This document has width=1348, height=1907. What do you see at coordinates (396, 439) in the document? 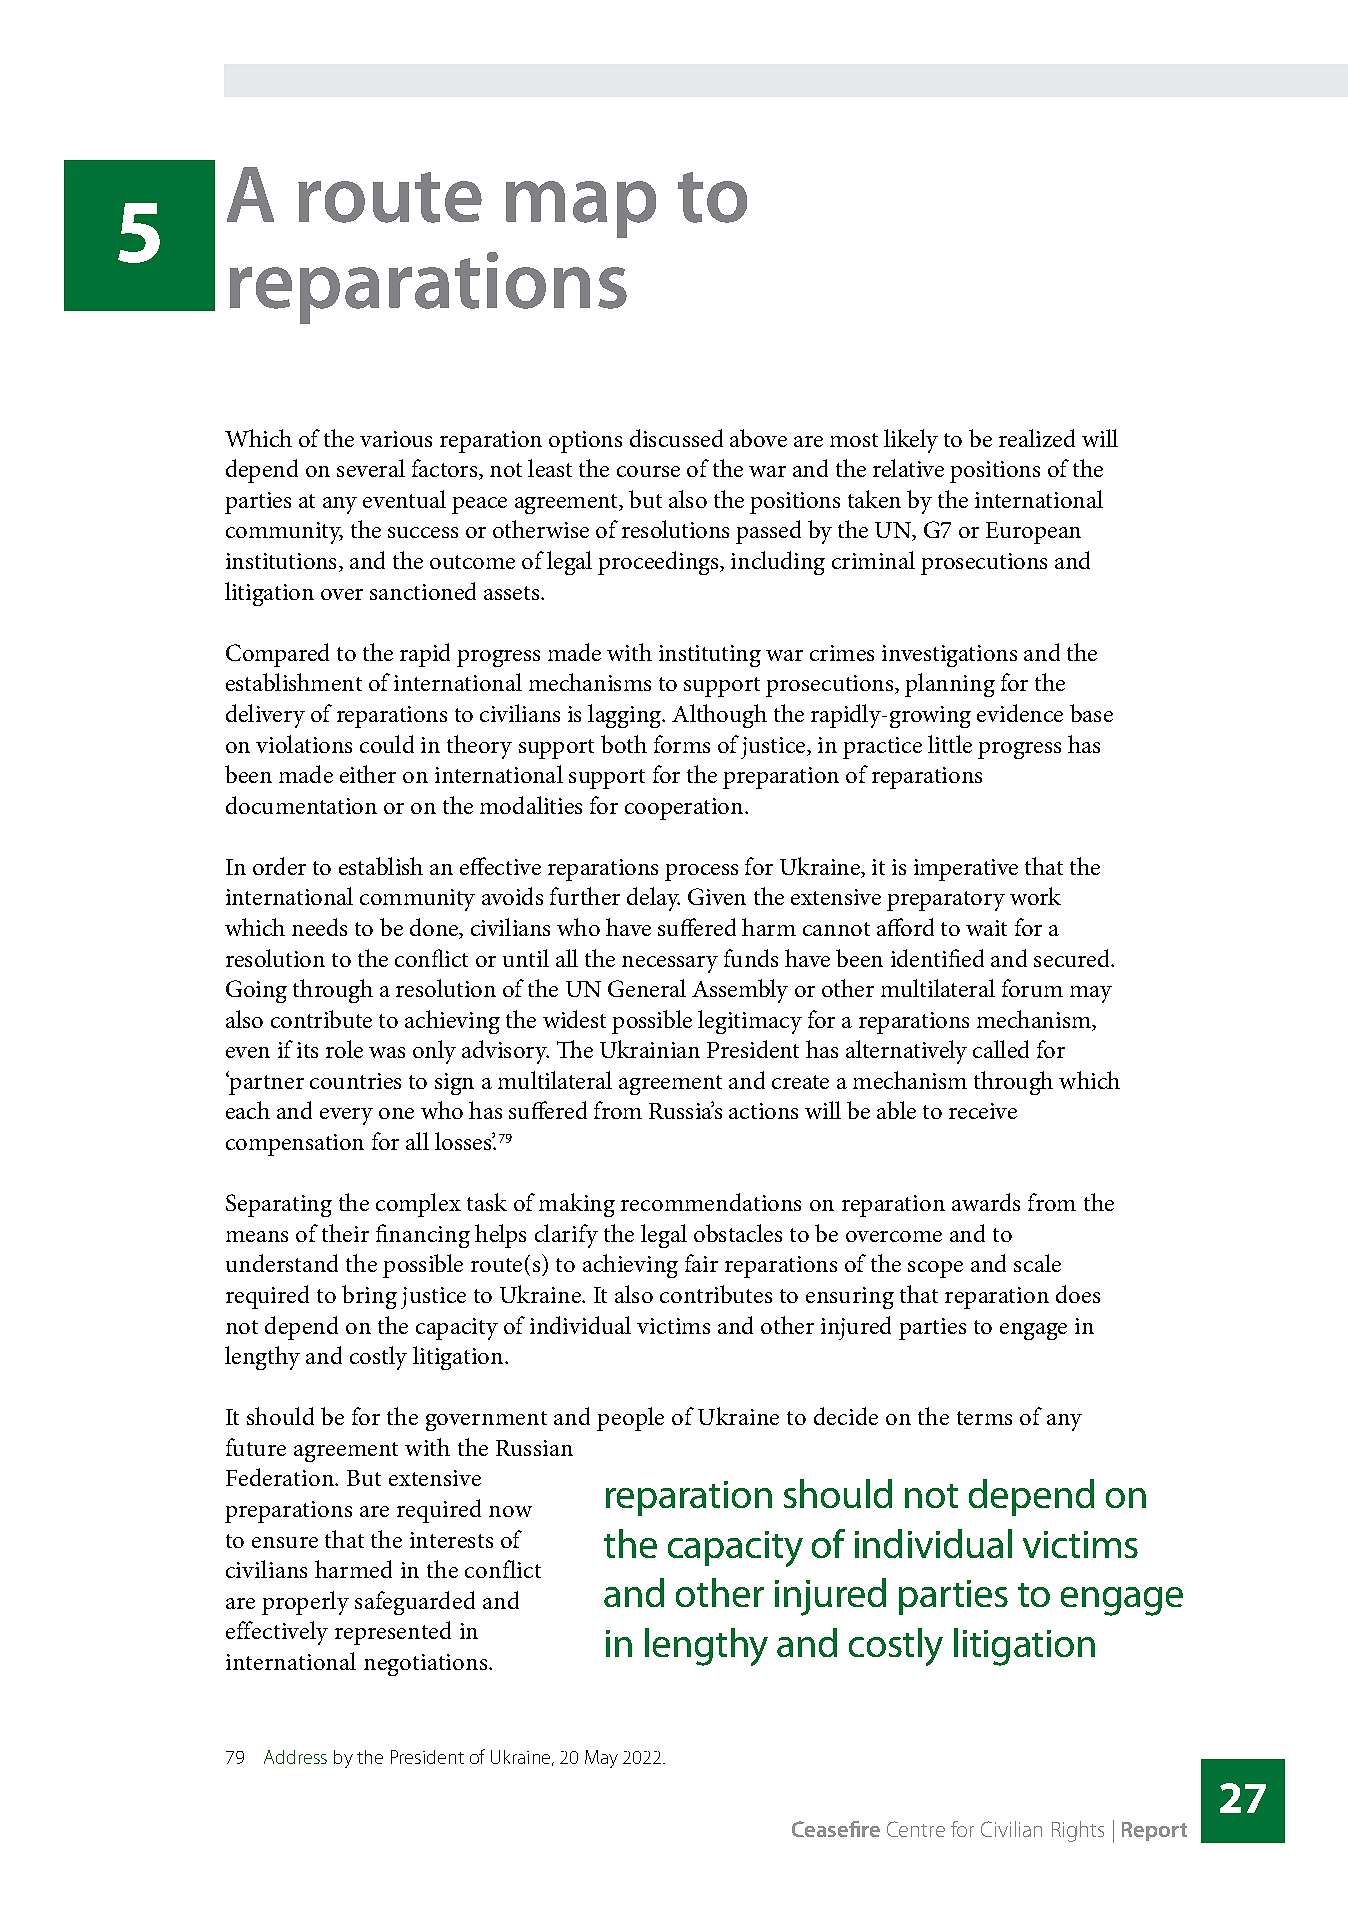
I see `various` at bounding box center [396, 439].
